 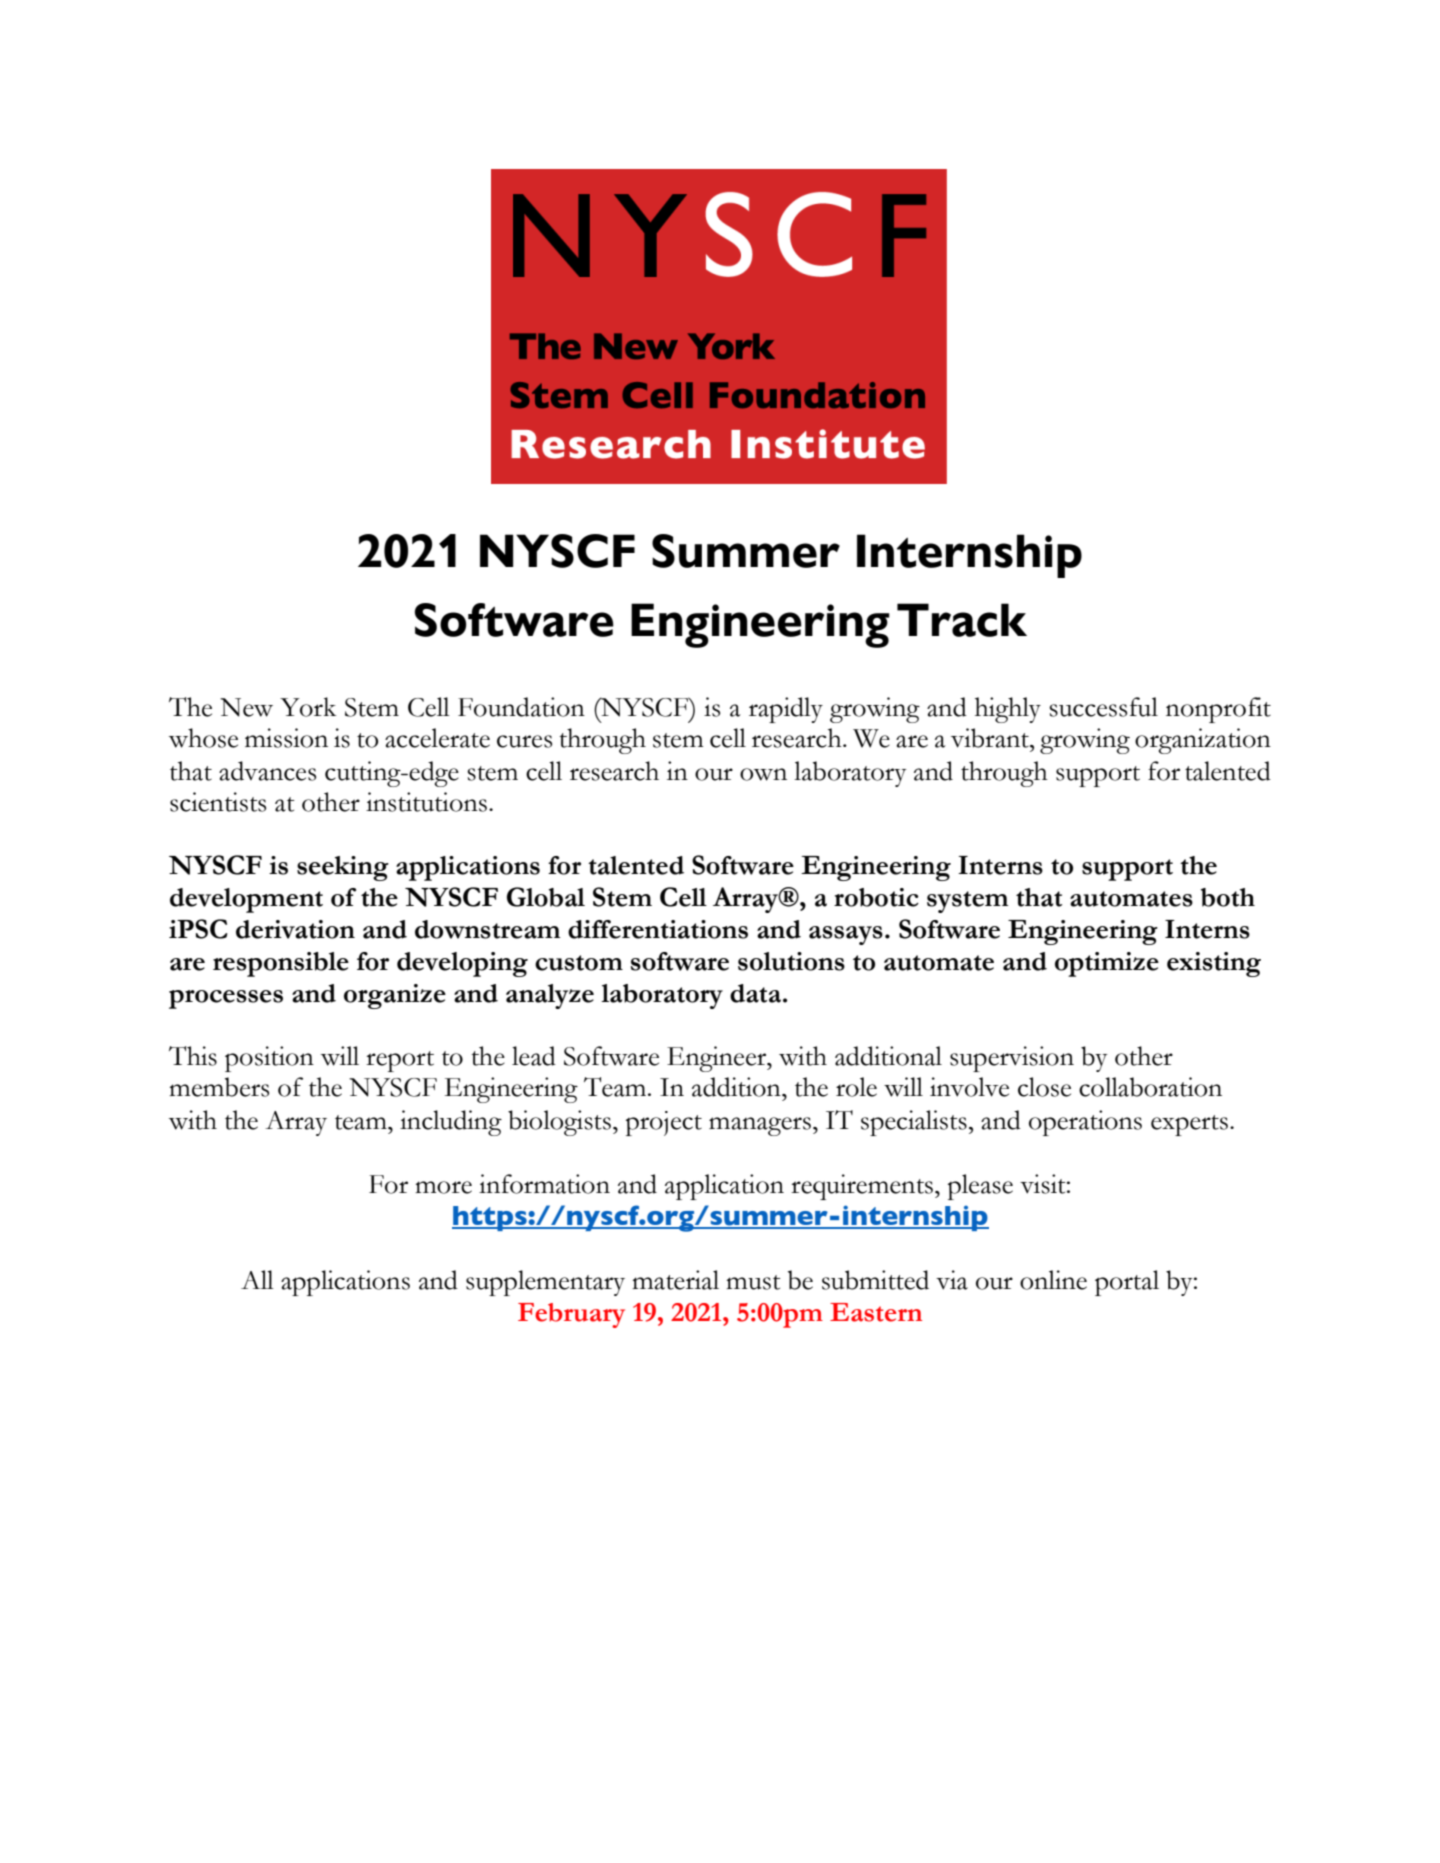 What do you see at coordinates (219, 1087) in the screenshot?
I see `members` at bounding box center [219, 1087].
